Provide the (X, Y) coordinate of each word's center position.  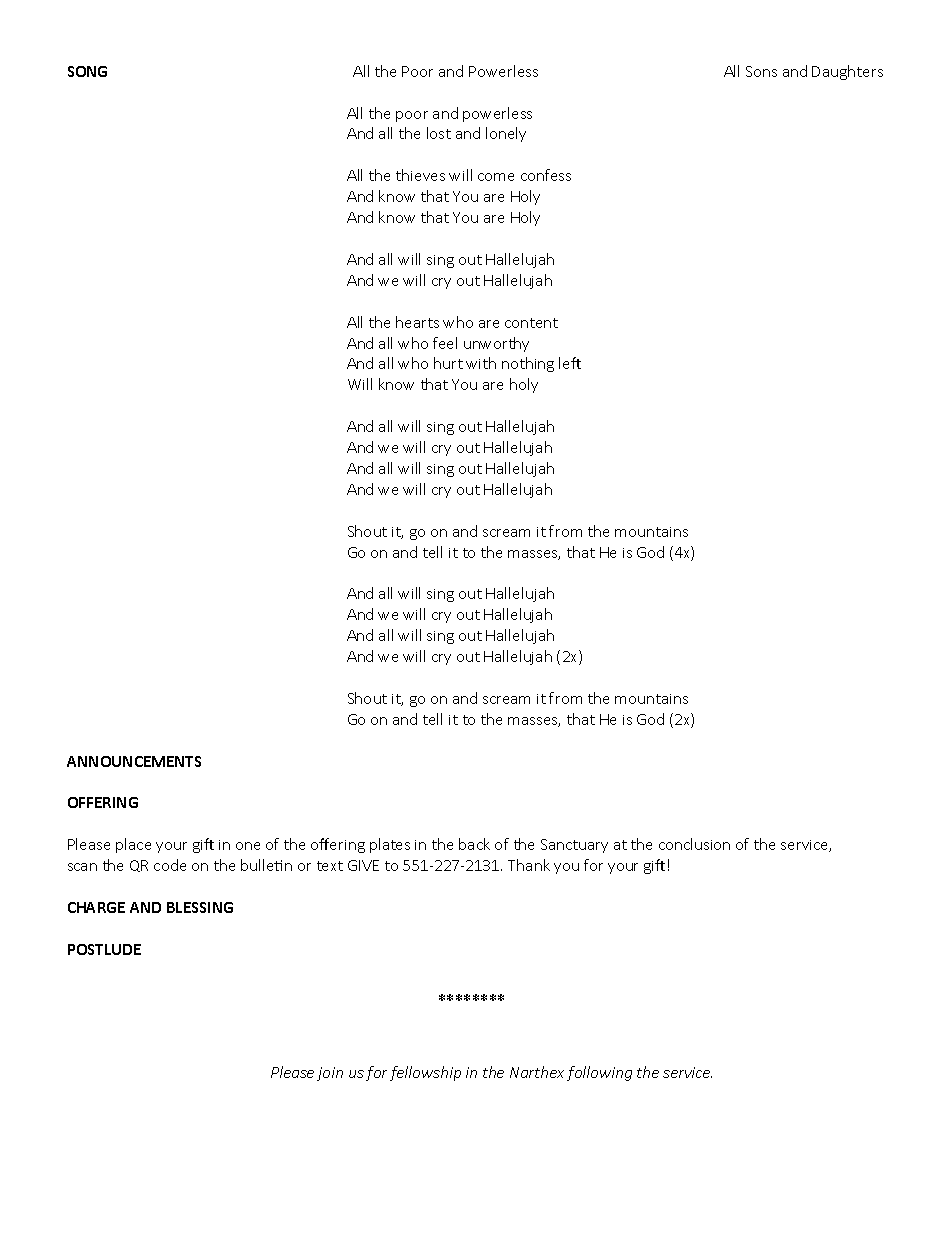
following (599, 1073)
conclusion (694, 844)
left (570, 363)
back (474, 844)
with (481, 363)
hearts (417, 322)
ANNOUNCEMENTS (134, 761)
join (330, 1074)
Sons (761, 71)
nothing (528, 364)
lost (439, 133)
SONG (87, 71)
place (133, 845)
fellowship (425, 1073)
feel (445, 343)
